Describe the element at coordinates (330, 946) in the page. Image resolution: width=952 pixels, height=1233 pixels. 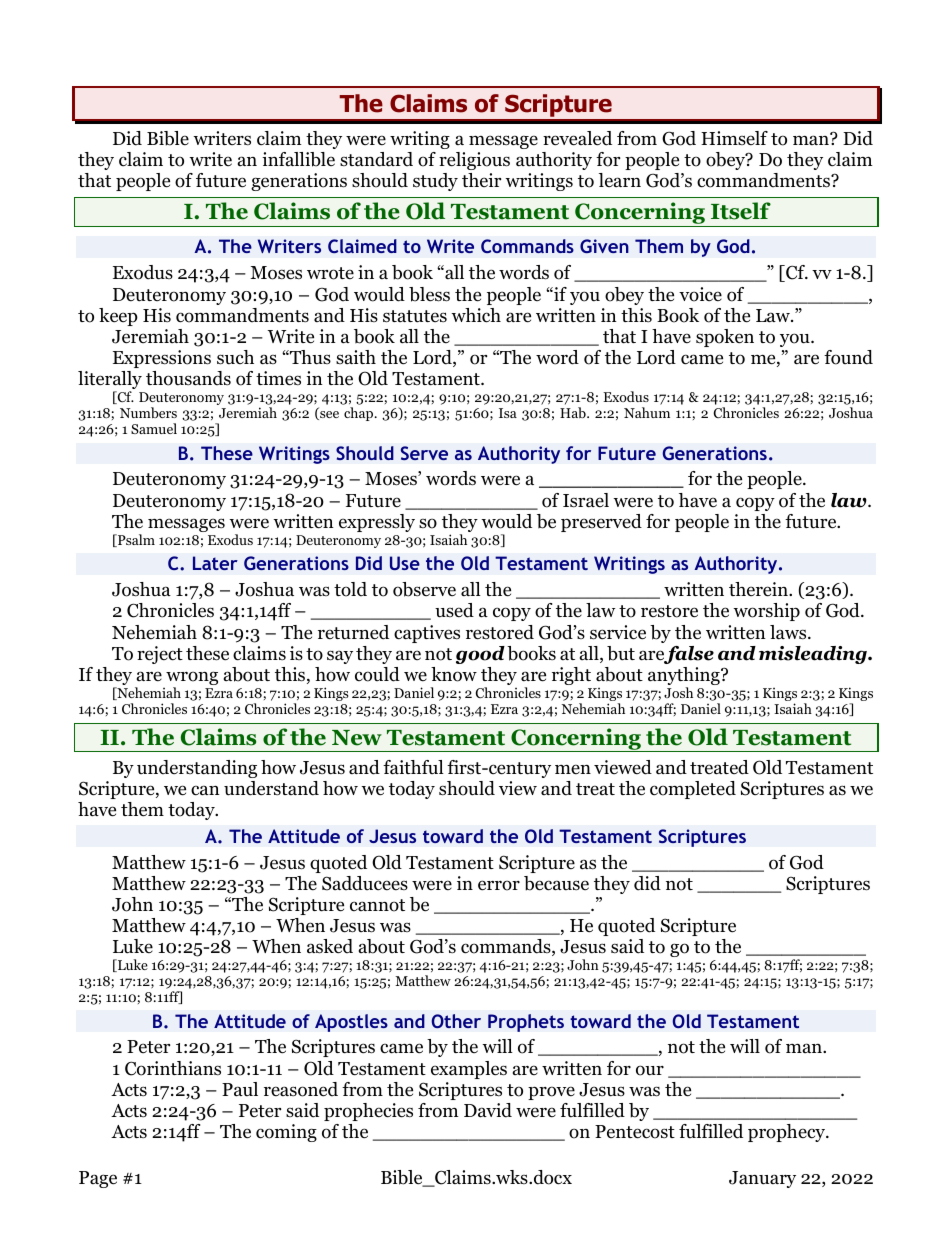
I see `asked` at that location.
